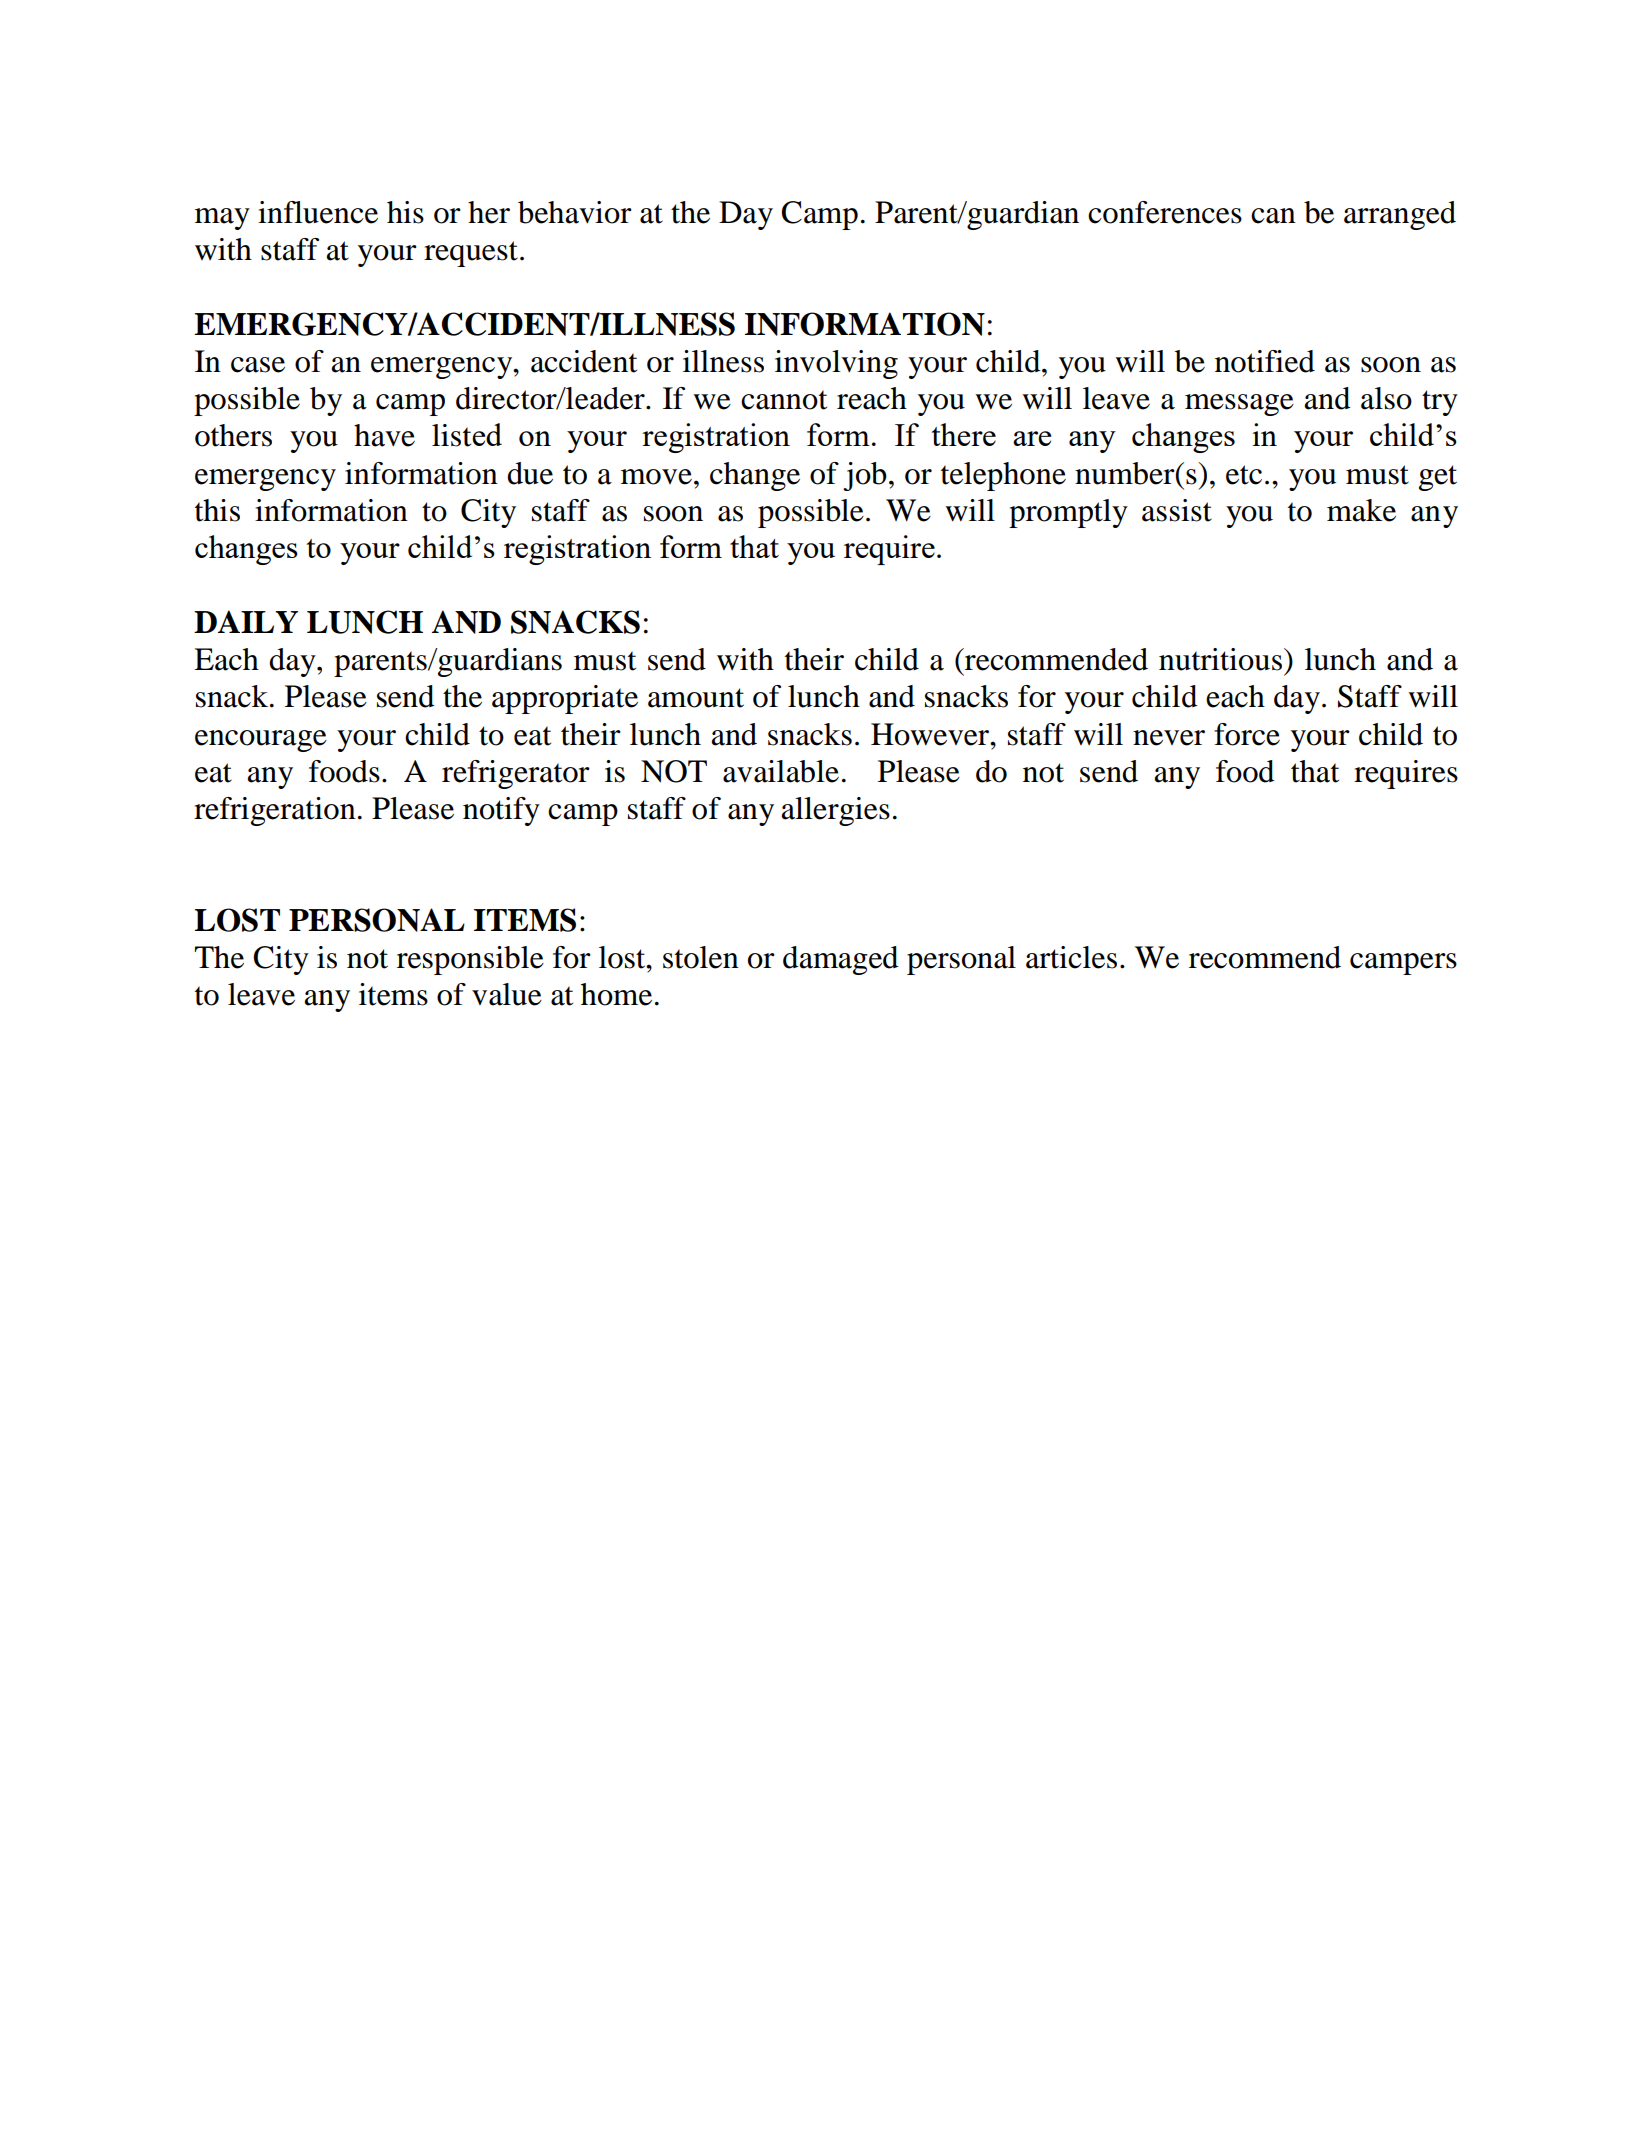 Image resolution: width=1652 pixels, height=2138 pixels. What do you see at coordinates (1247, 734) in the page?
I see `force` at bounding box center [1247, 734].
